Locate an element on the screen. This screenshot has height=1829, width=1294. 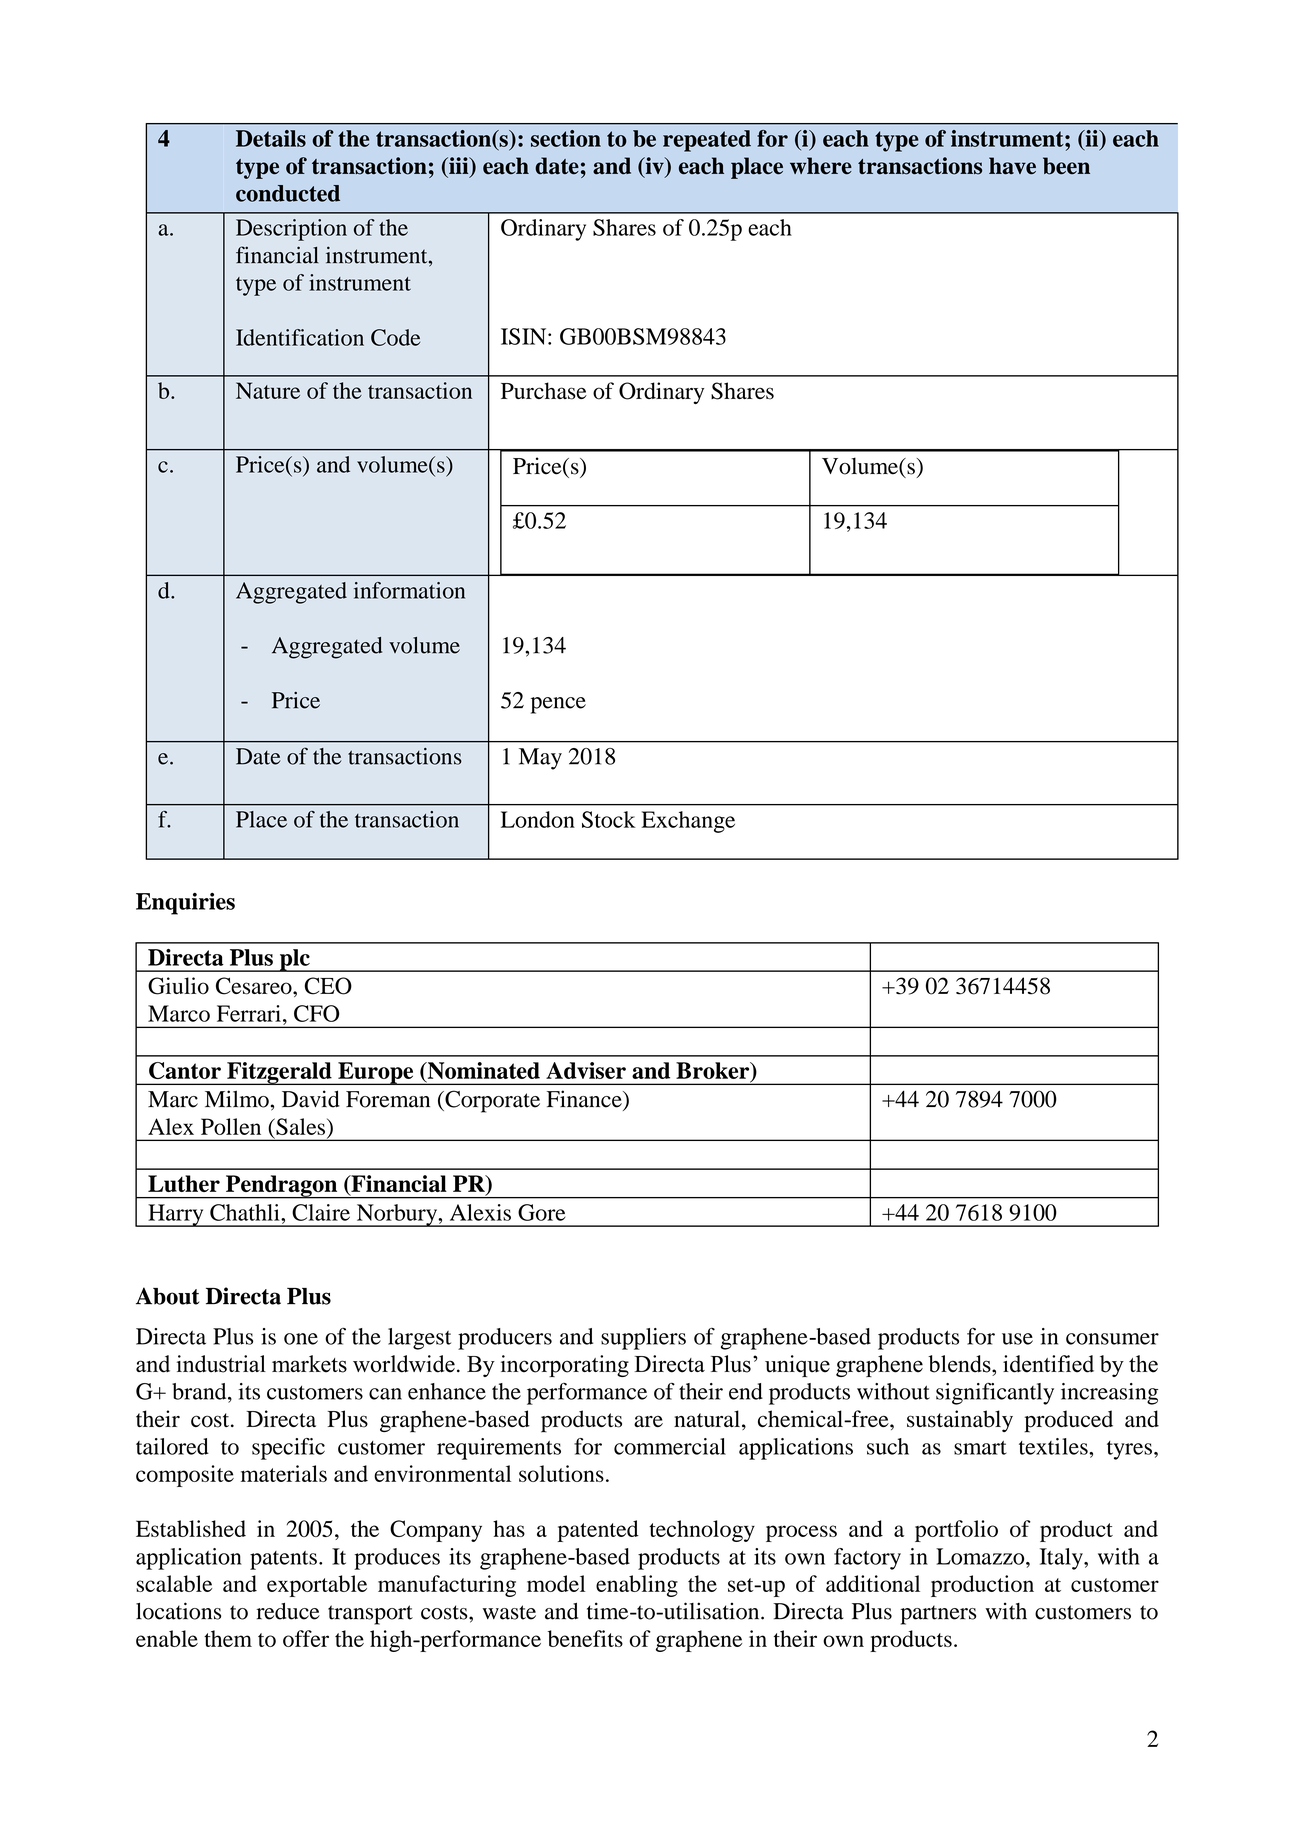
repeated is located at coordinates (707, 141).
